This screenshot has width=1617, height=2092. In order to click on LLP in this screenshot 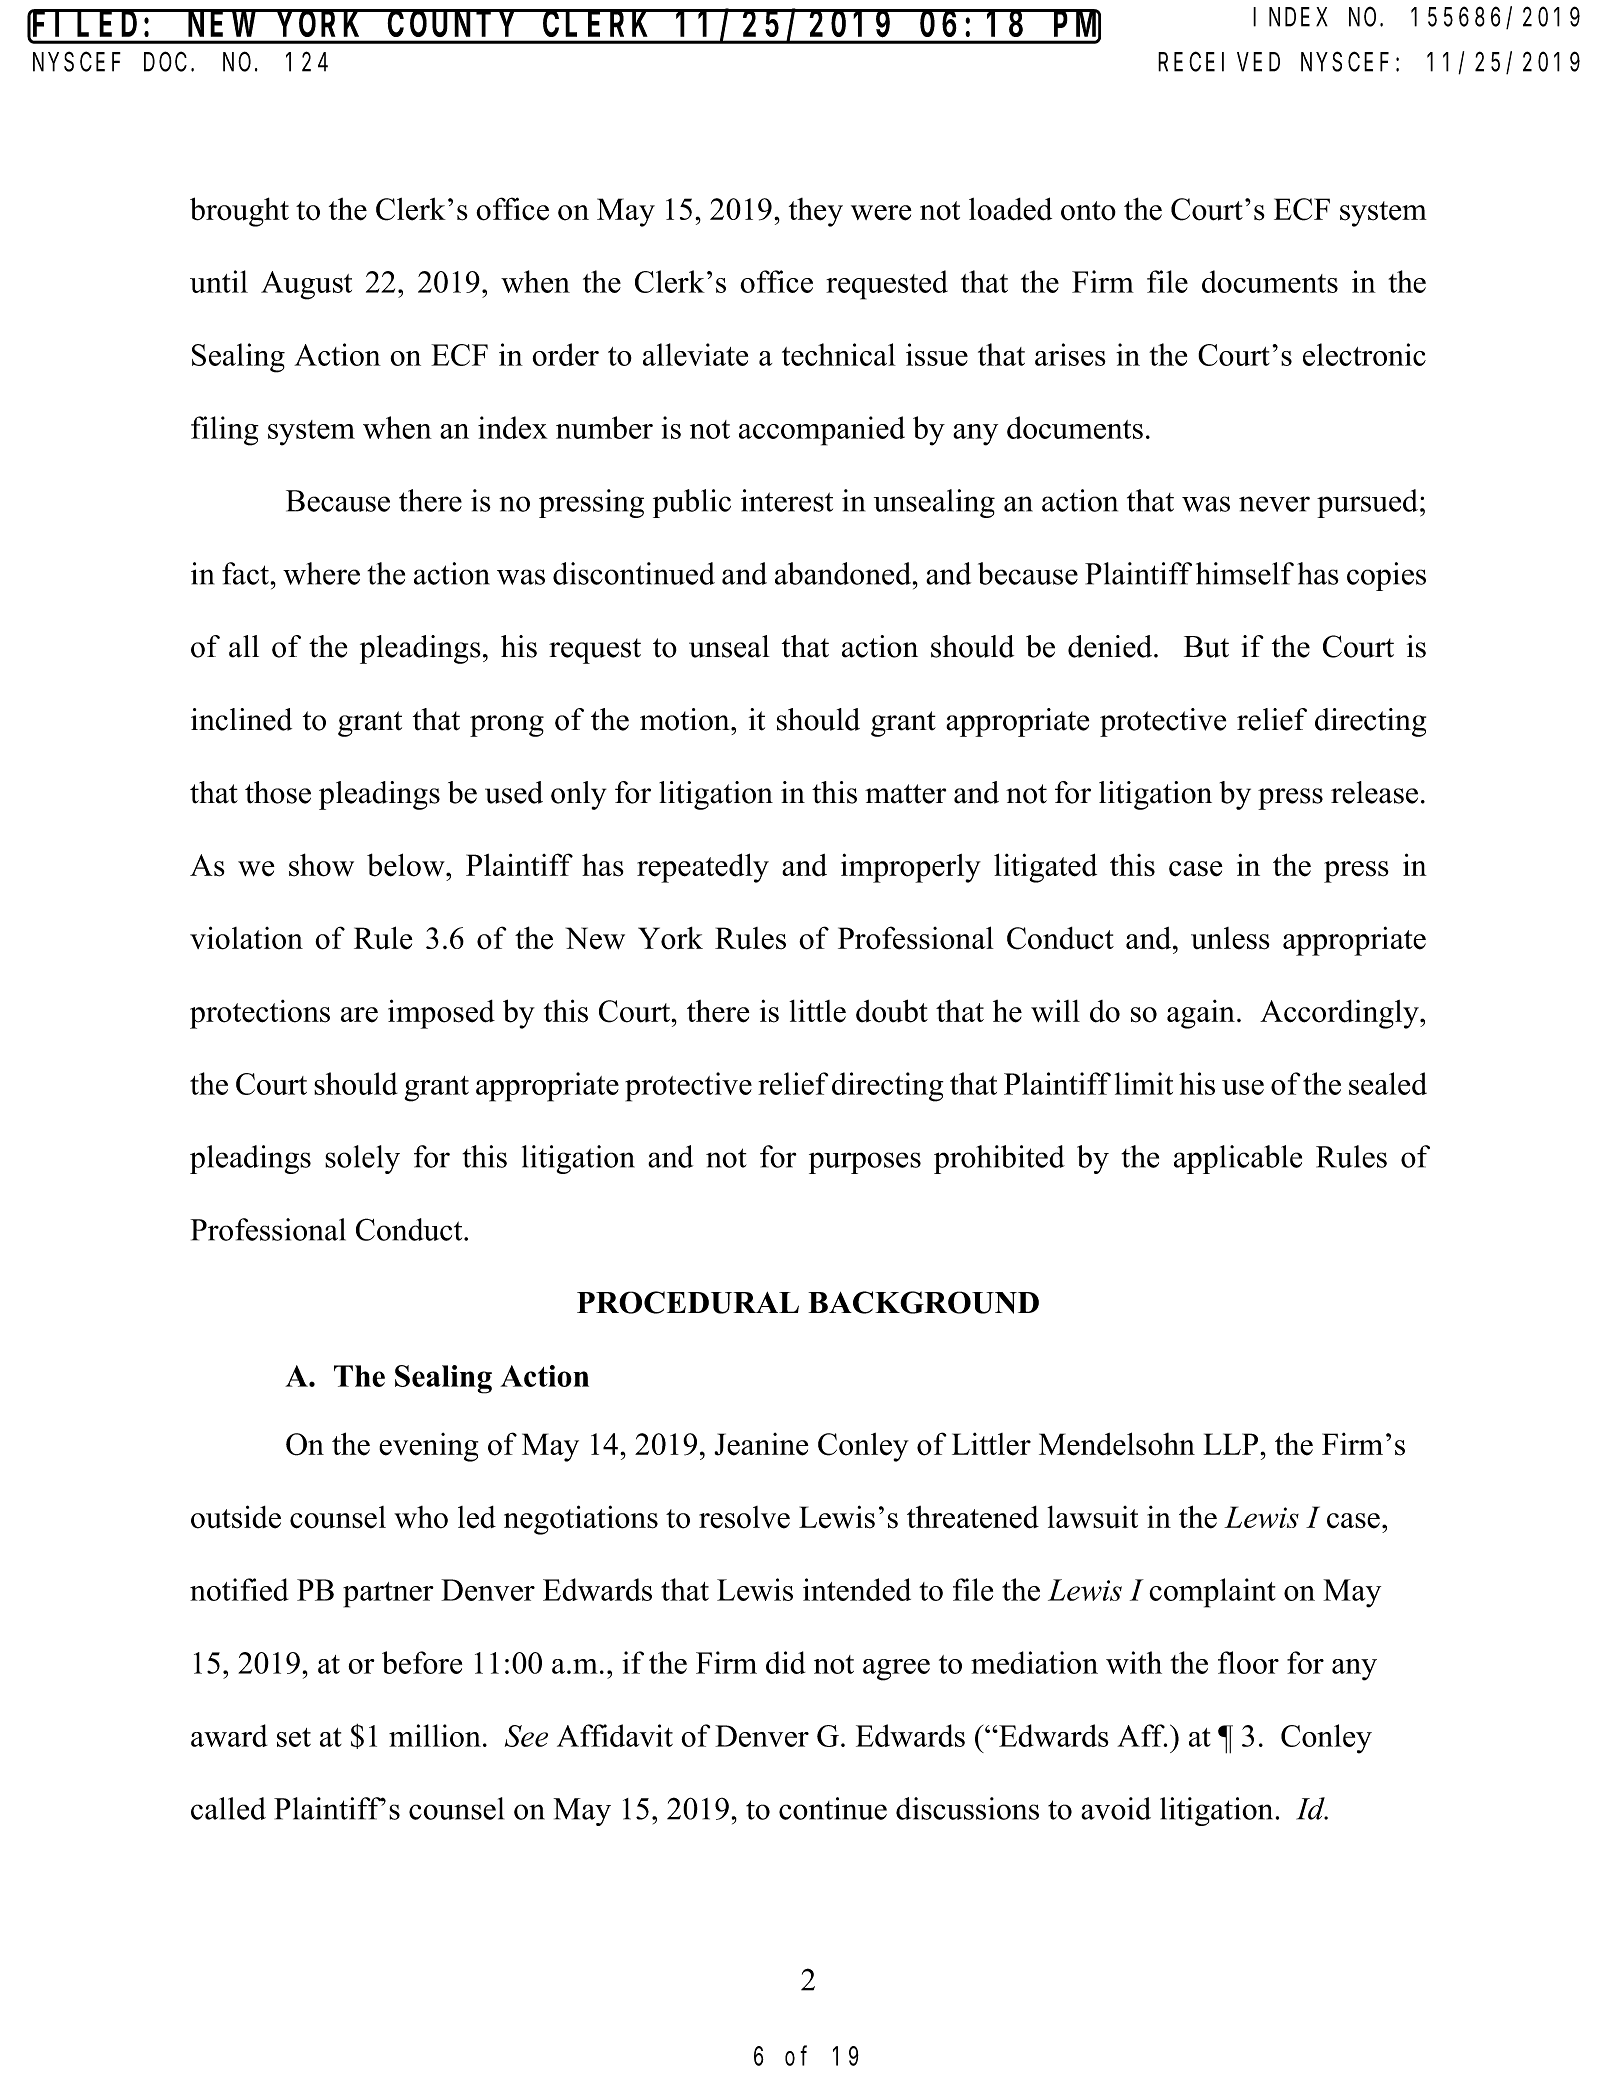, I will do `click(1232, 1444)`.
